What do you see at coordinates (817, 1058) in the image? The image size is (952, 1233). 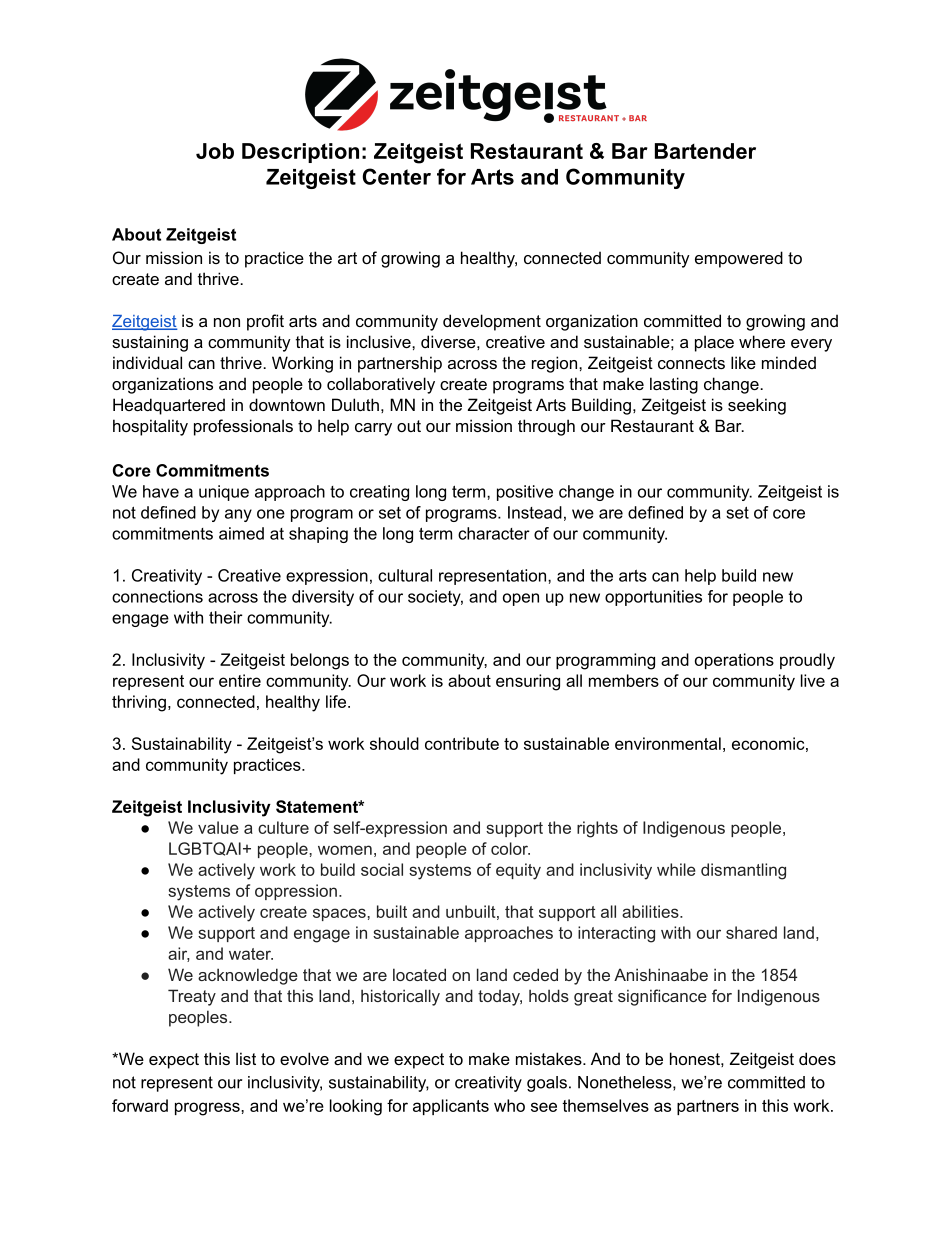 I see `does` at bounding box center [817, 1058].
